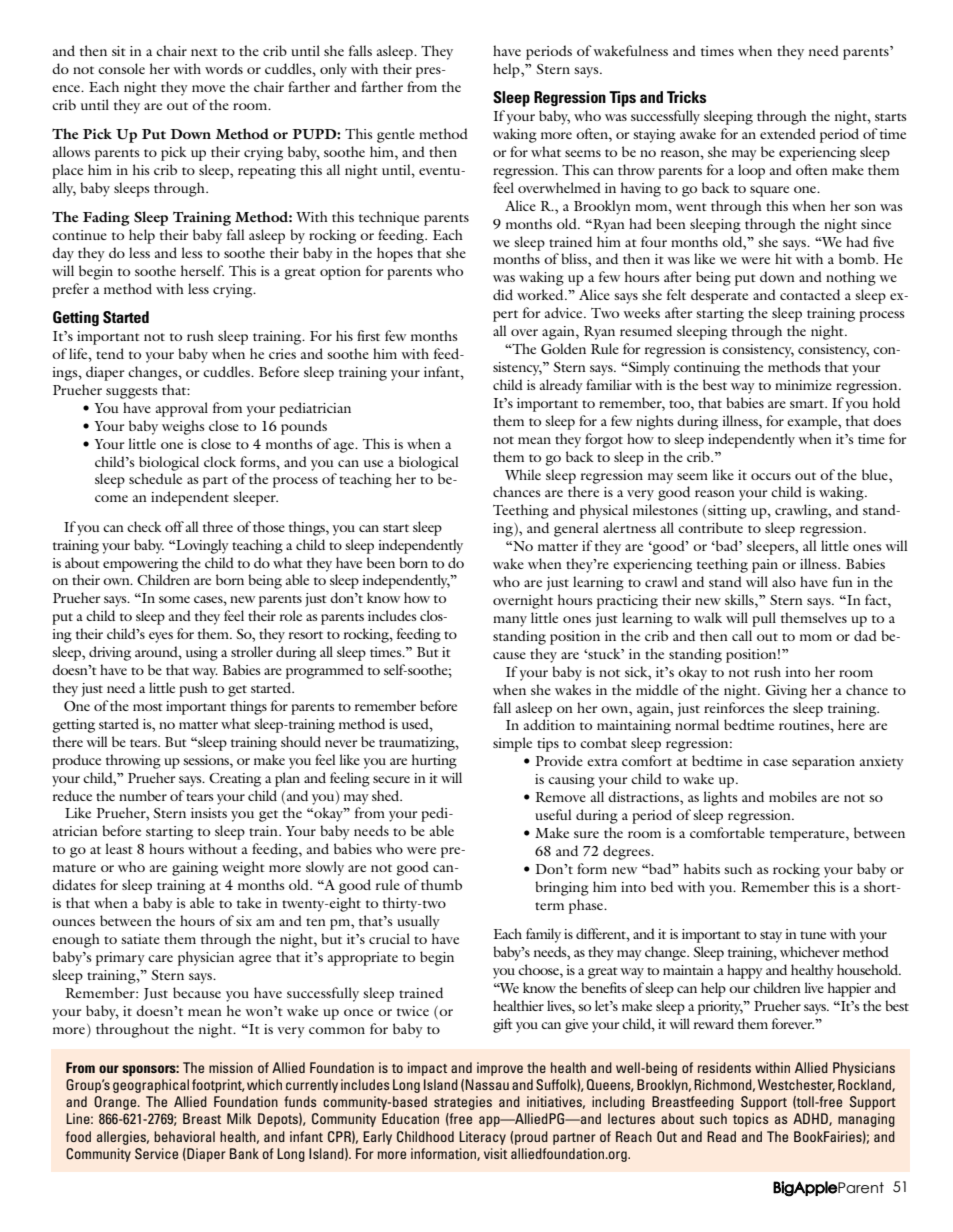  I want to click on some, so click(174, 599).
